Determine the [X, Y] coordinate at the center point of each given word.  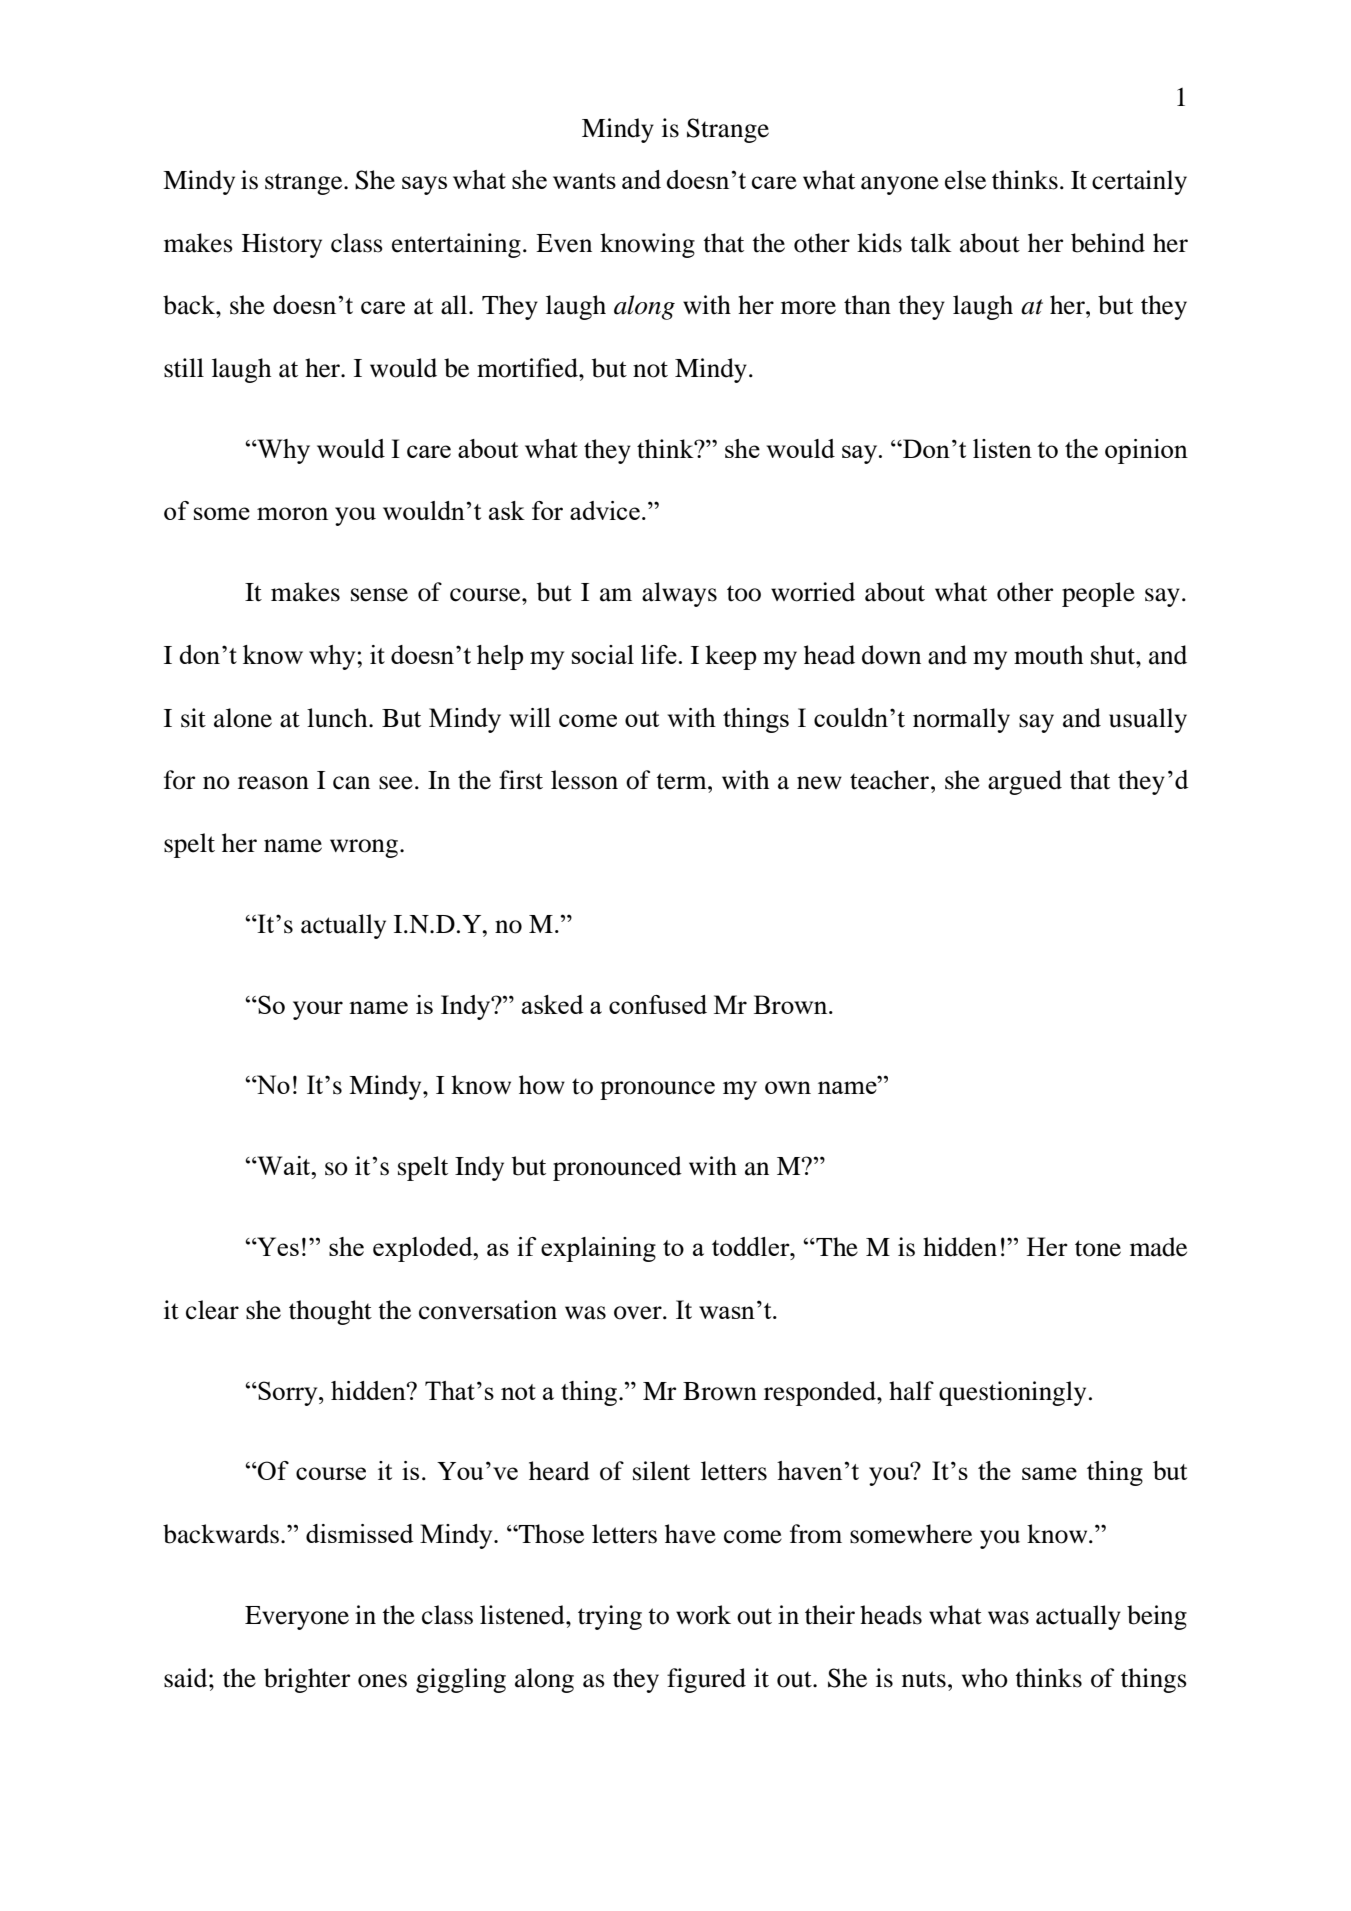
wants [584, 181]
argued [1025, 782]
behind [1108, 243]
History [282, 245]
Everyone [297, 1618]
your [318, 1010]
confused [658, 1004]
